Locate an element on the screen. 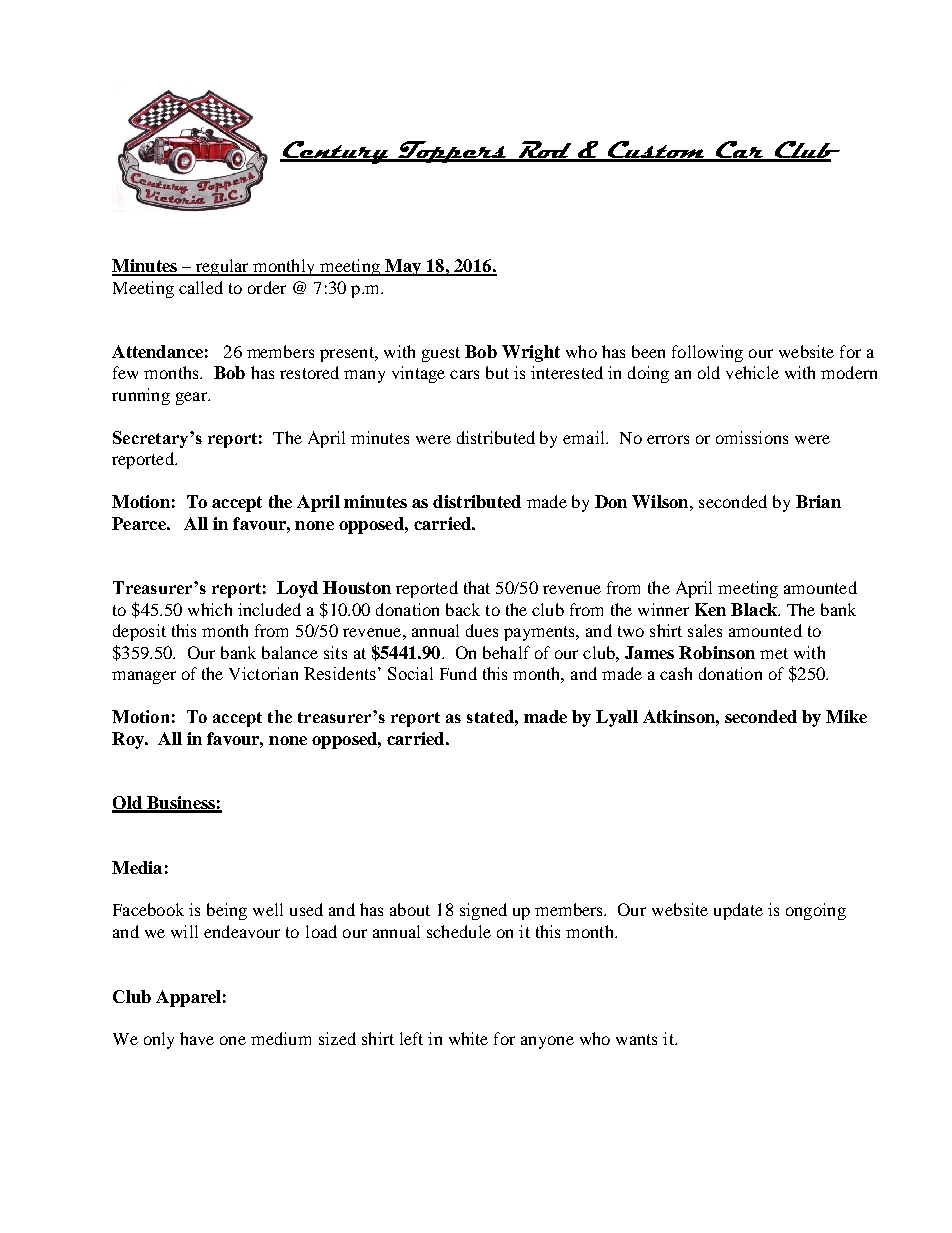  have is located at coordinates (197, 1038).
